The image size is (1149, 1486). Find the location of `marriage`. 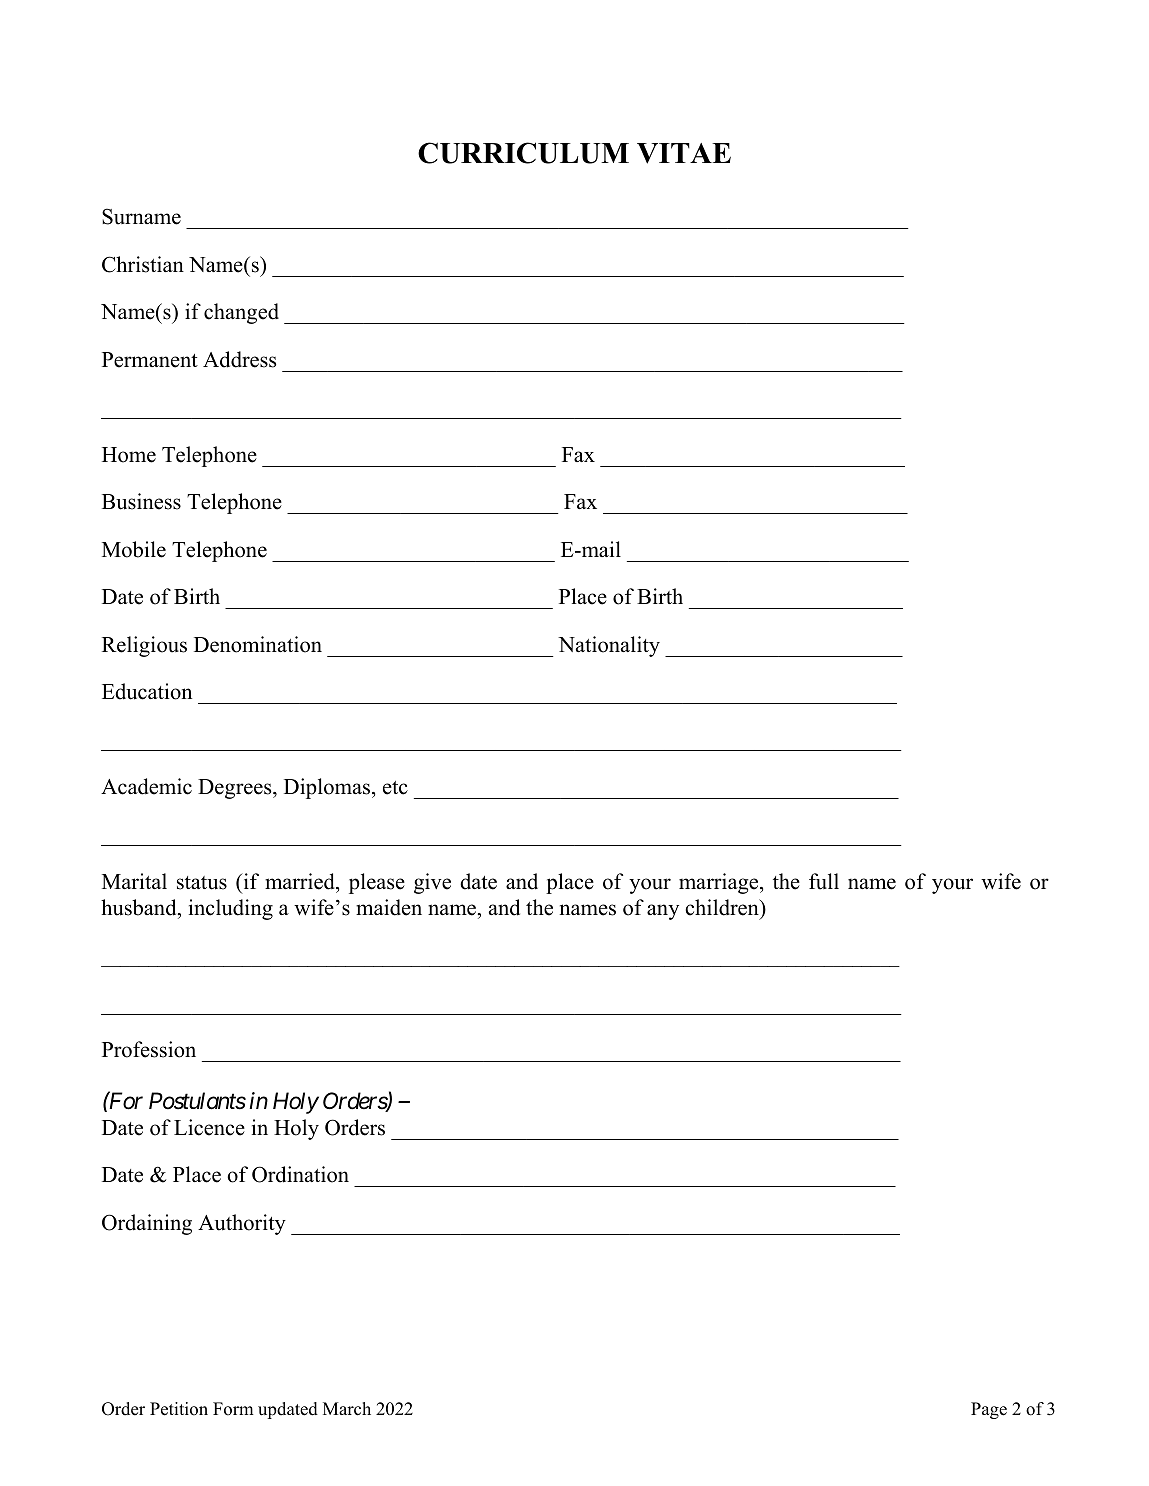

marriage is located at coordinates (720, 883).
